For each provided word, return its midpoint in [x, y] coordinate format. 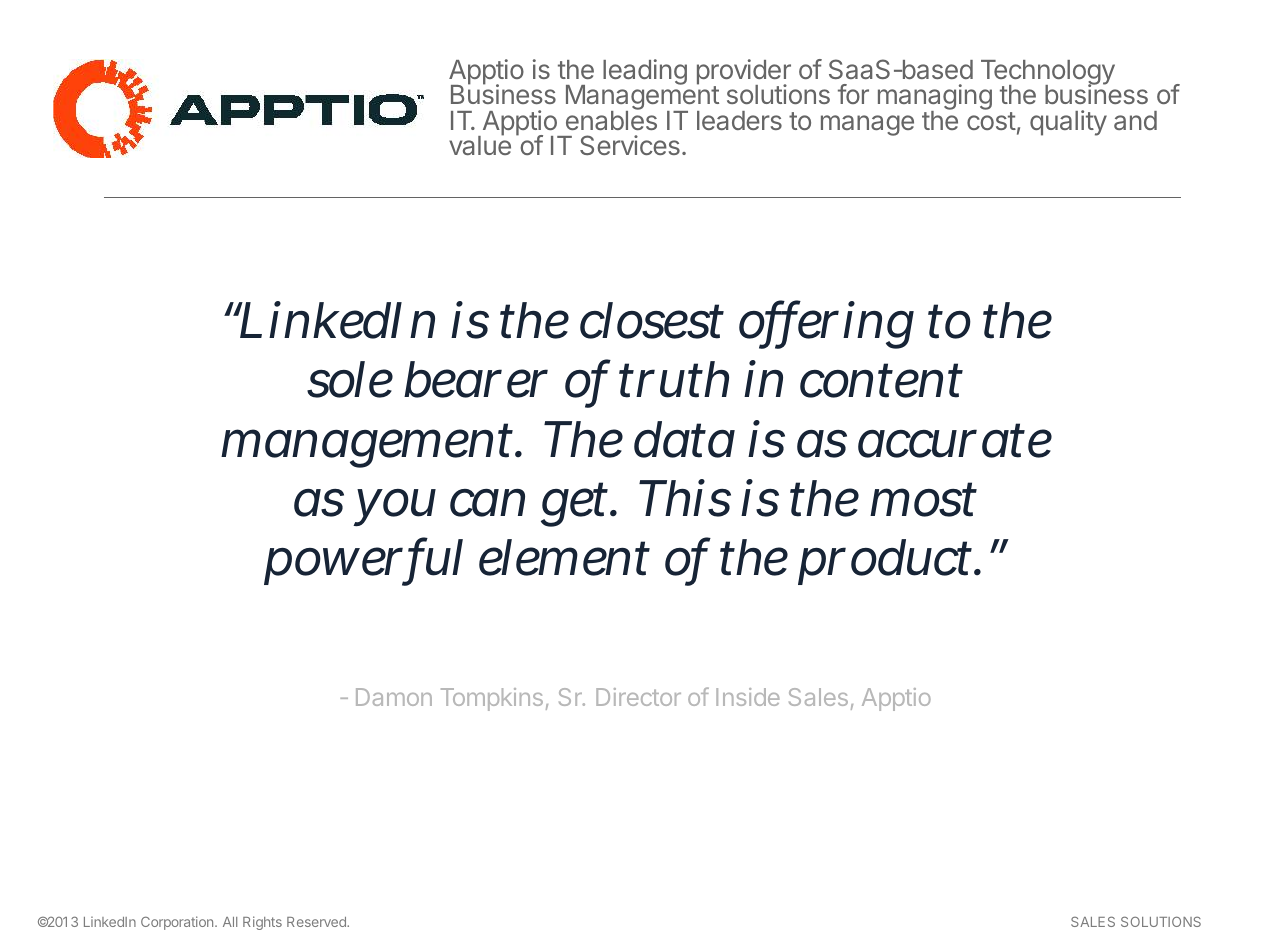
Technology [1048, 74]
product [887, 562]
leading [645, 72]
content [881, 381]
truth [674, 379]
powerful [363, 561]
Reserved [317, 922]
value [480, 144]
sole [350, 379]
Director [638, 697]
